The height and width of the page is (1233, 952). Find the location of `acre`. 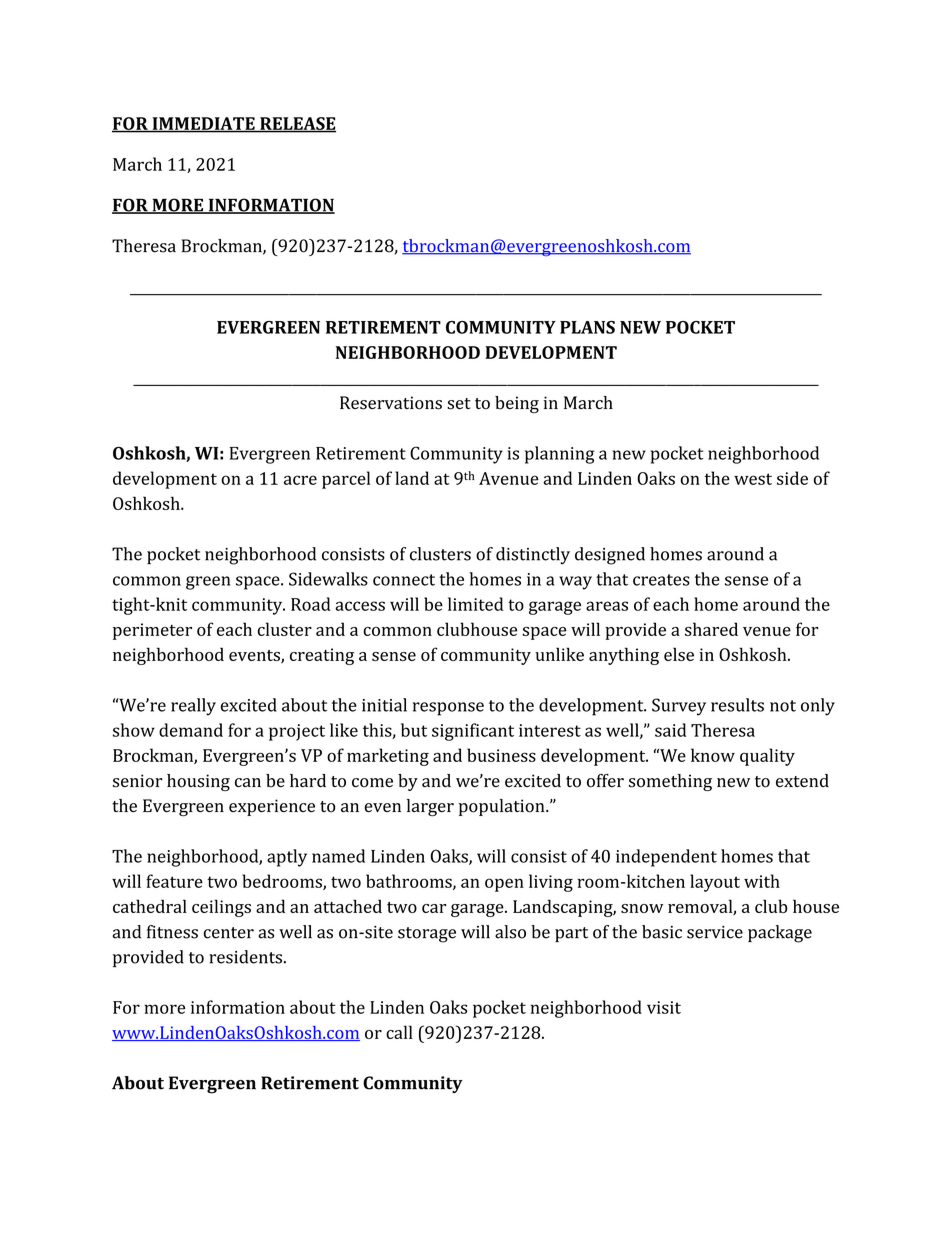

acre is located at coordinates (300, 480).
